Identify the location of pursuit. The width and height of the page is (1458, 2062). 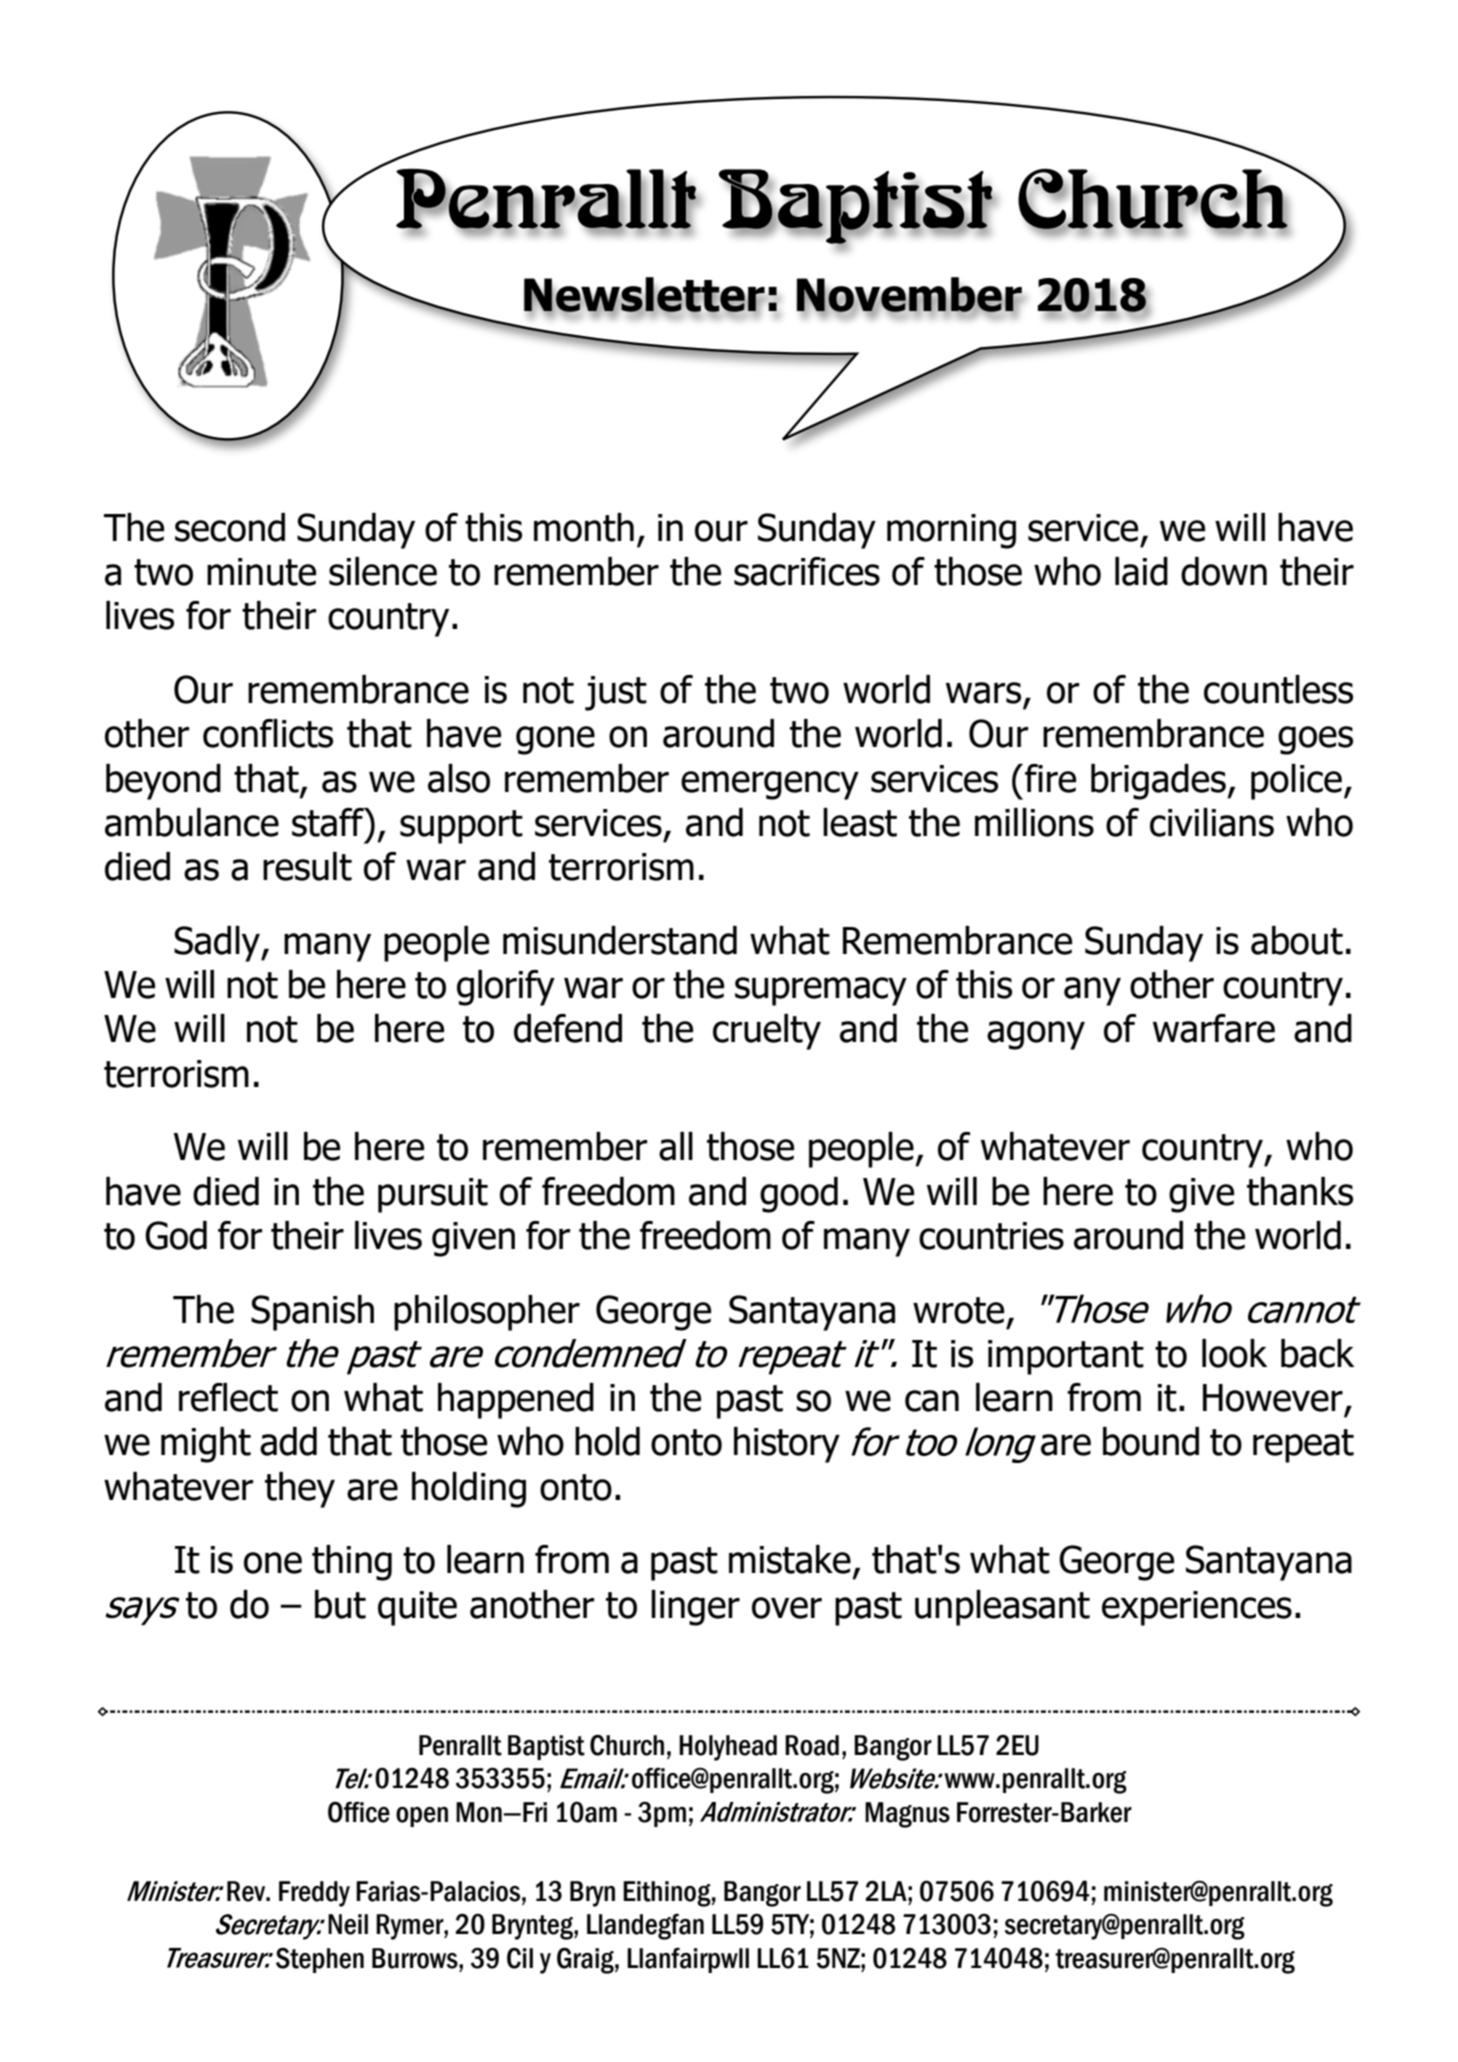
(433, 1195).
